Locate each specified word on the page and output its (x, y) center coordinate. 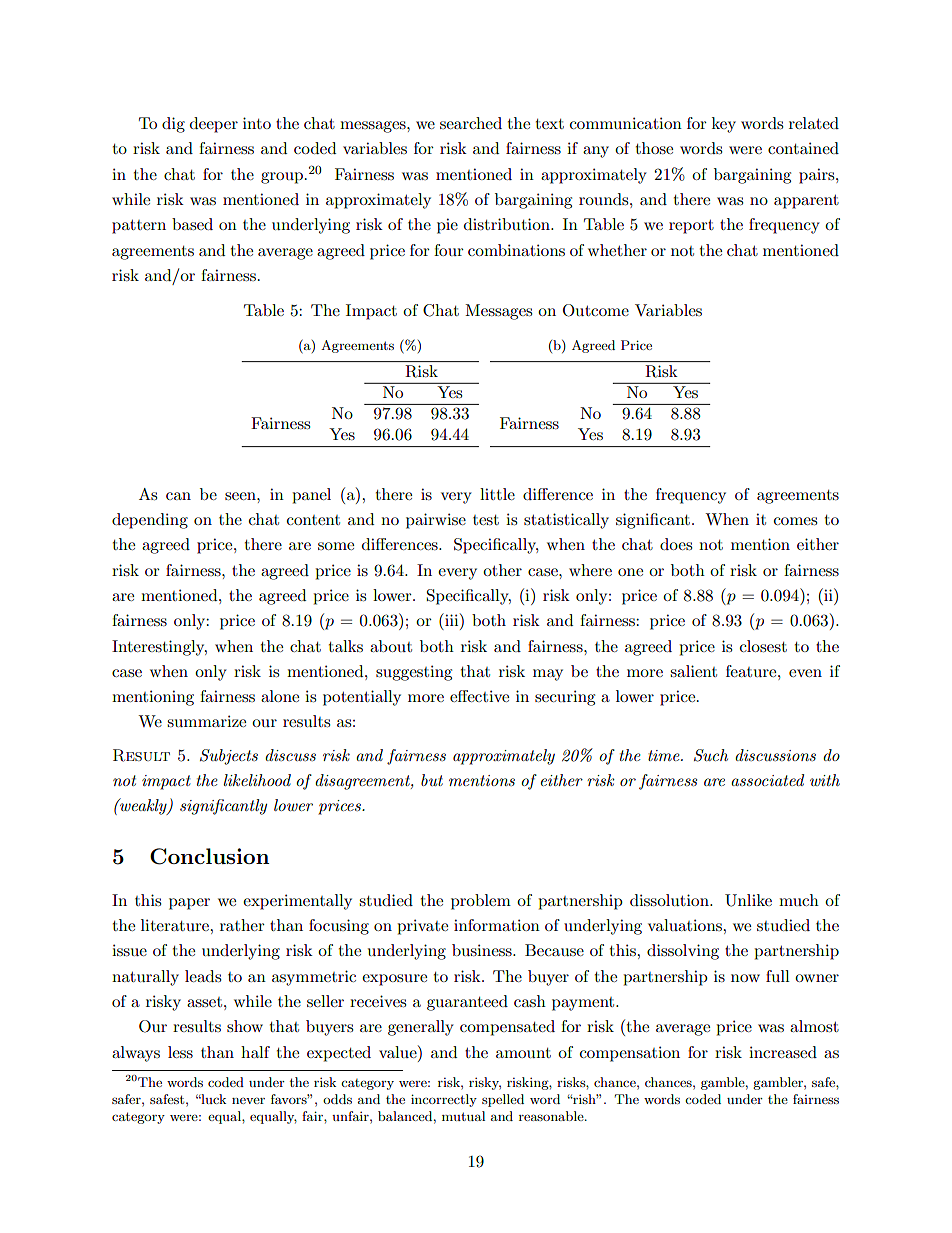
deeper (214, 125)
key (724, 125)
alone (280, 696)
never (248, 1100)
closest (763, 646)
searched (471, 123)
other (502, 570)
